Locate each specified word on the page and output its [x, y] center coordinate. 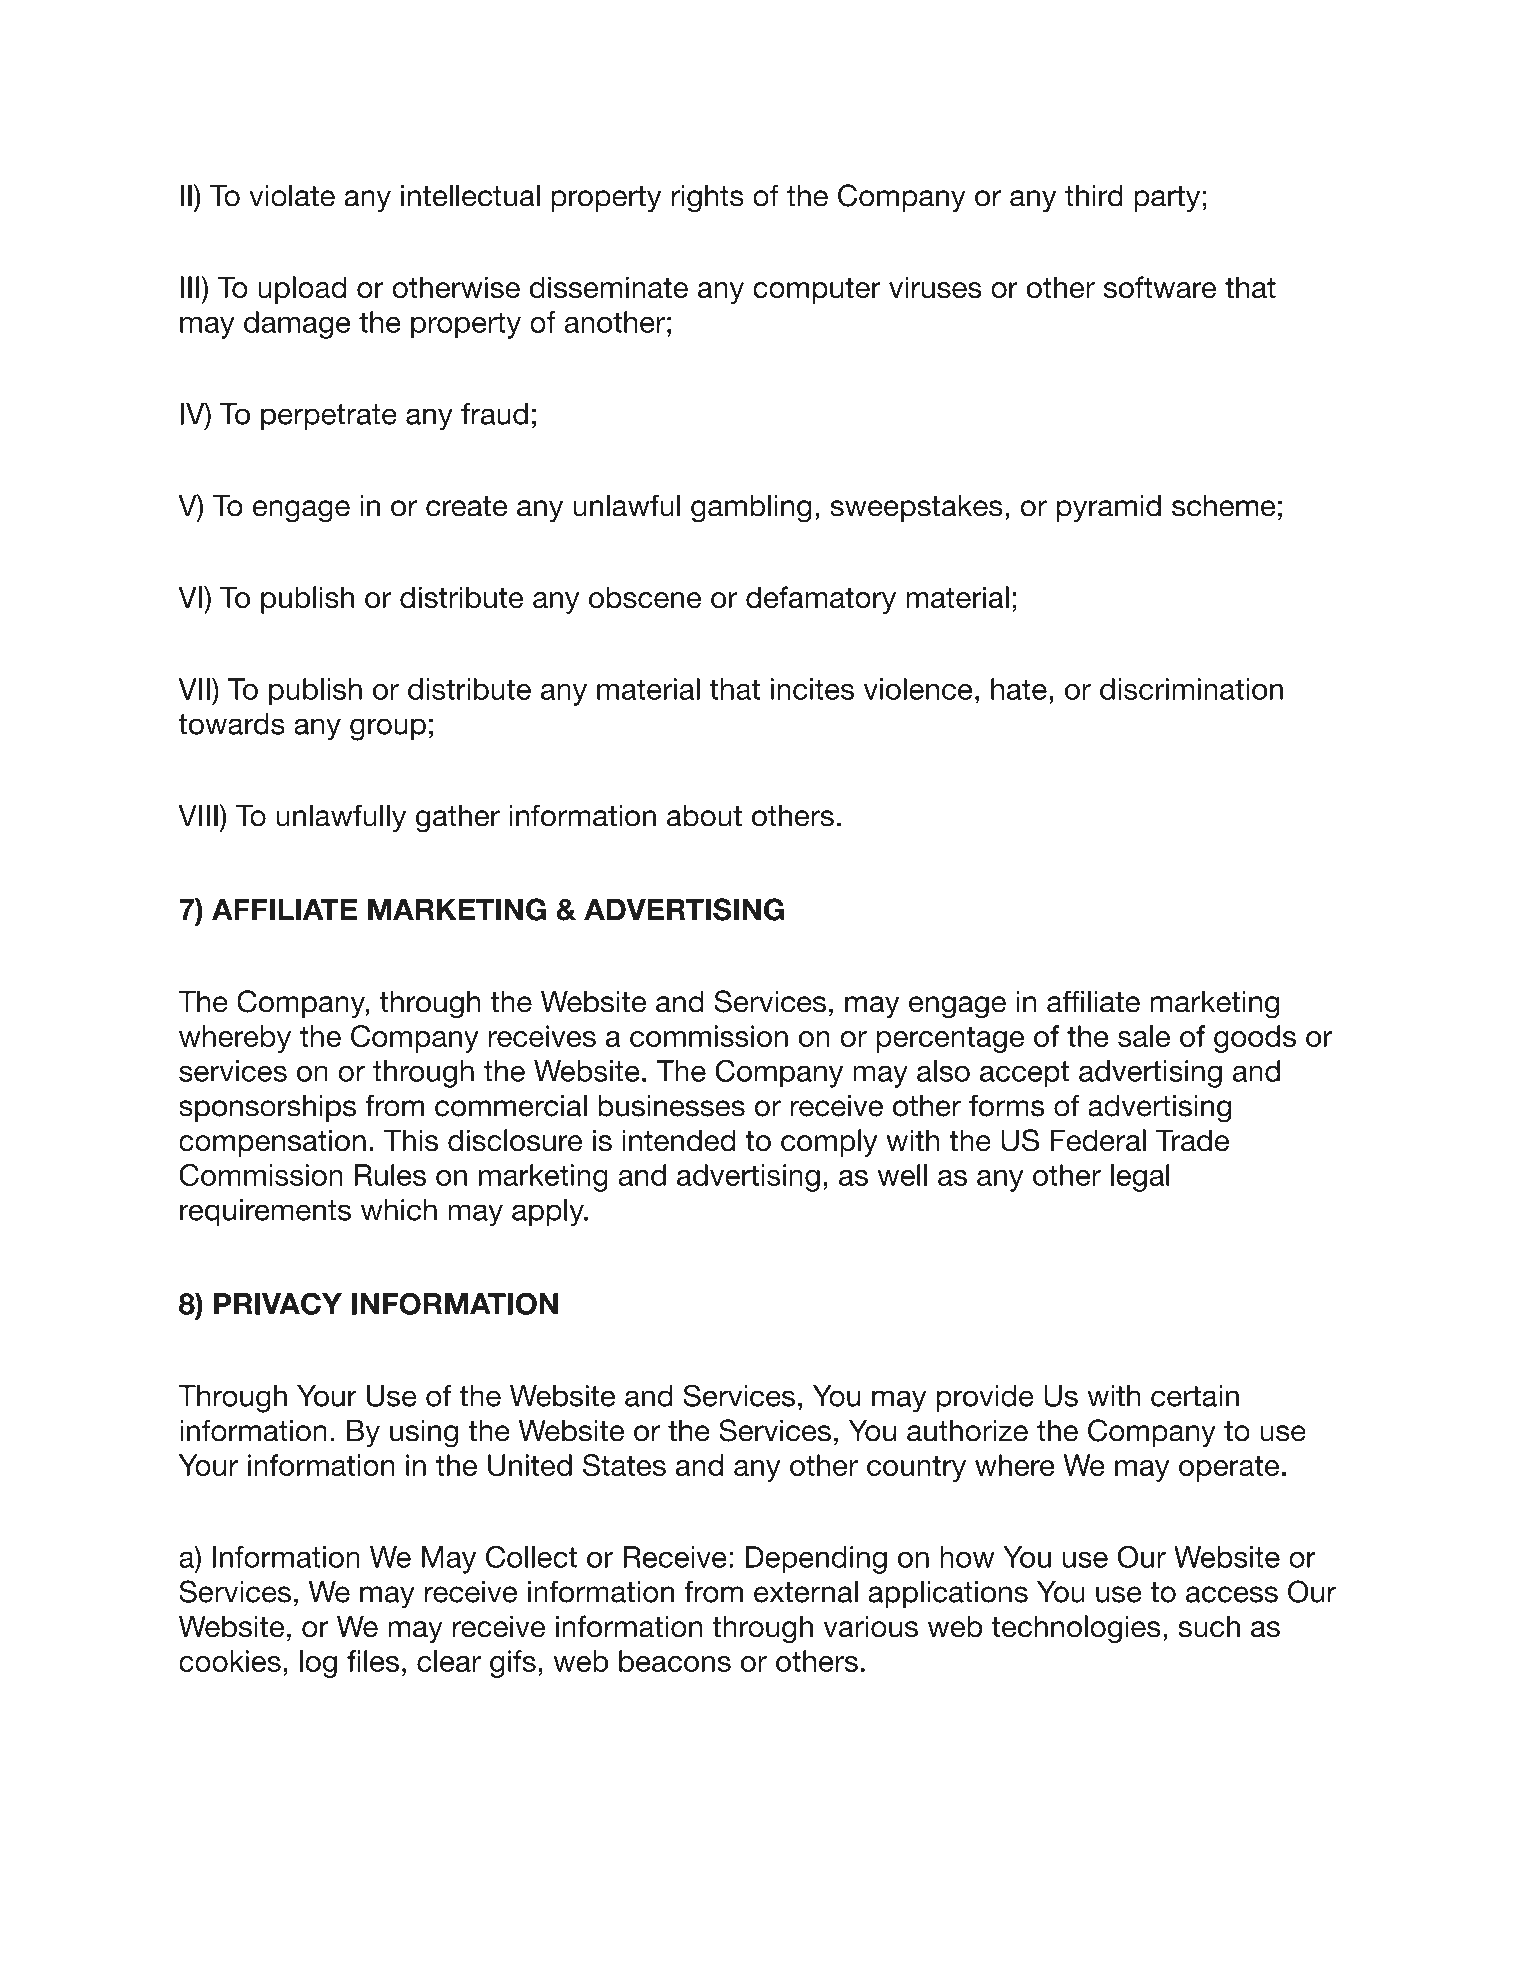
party [1167, 199]
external [806, 1591]
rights [707, 199]
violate [292, 195]
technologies [1076, 1629]
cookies [230, 1661]
